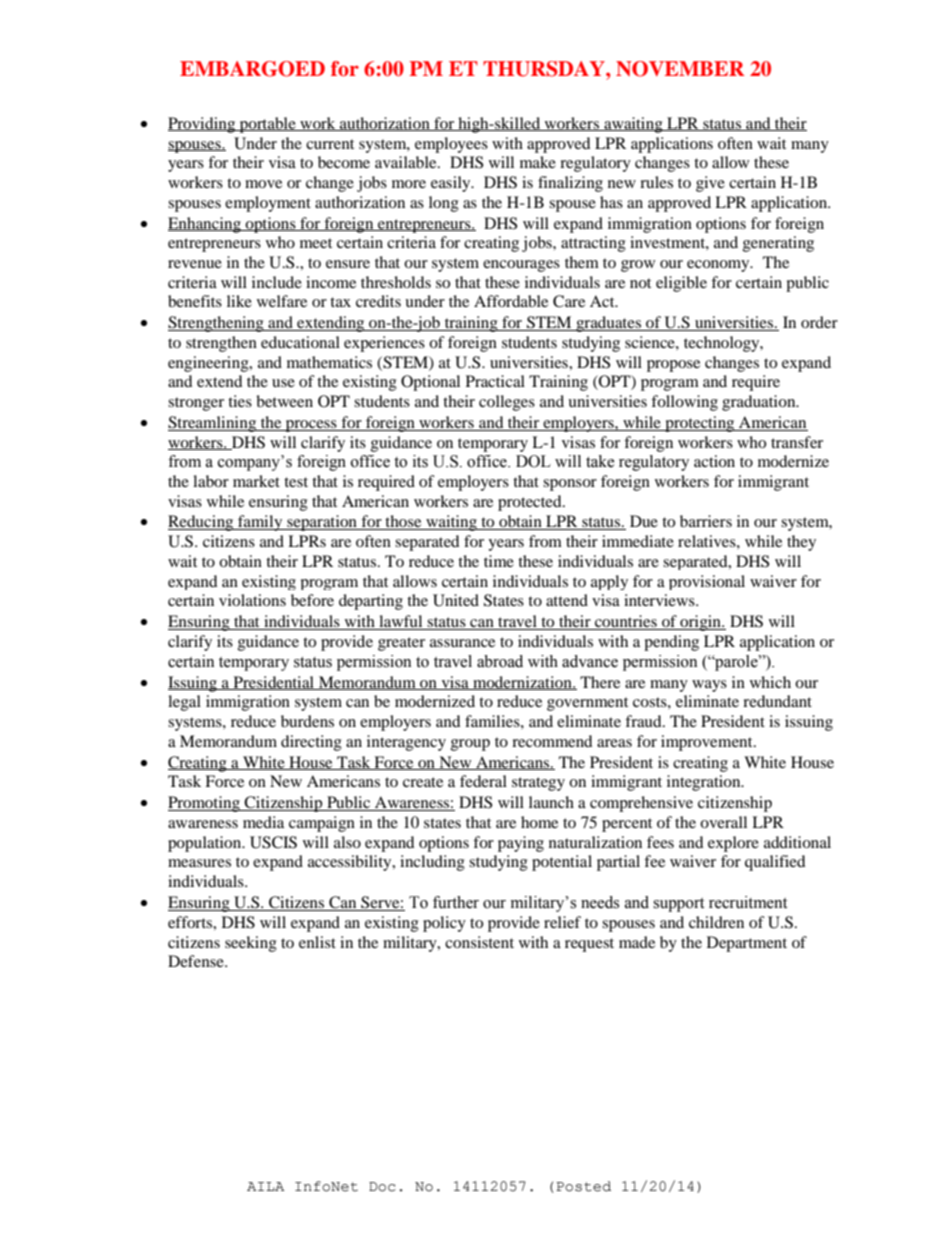  Describe the element at coordinates (680, 69) in the screenshot. I see `NOVEMBER` at that location.
